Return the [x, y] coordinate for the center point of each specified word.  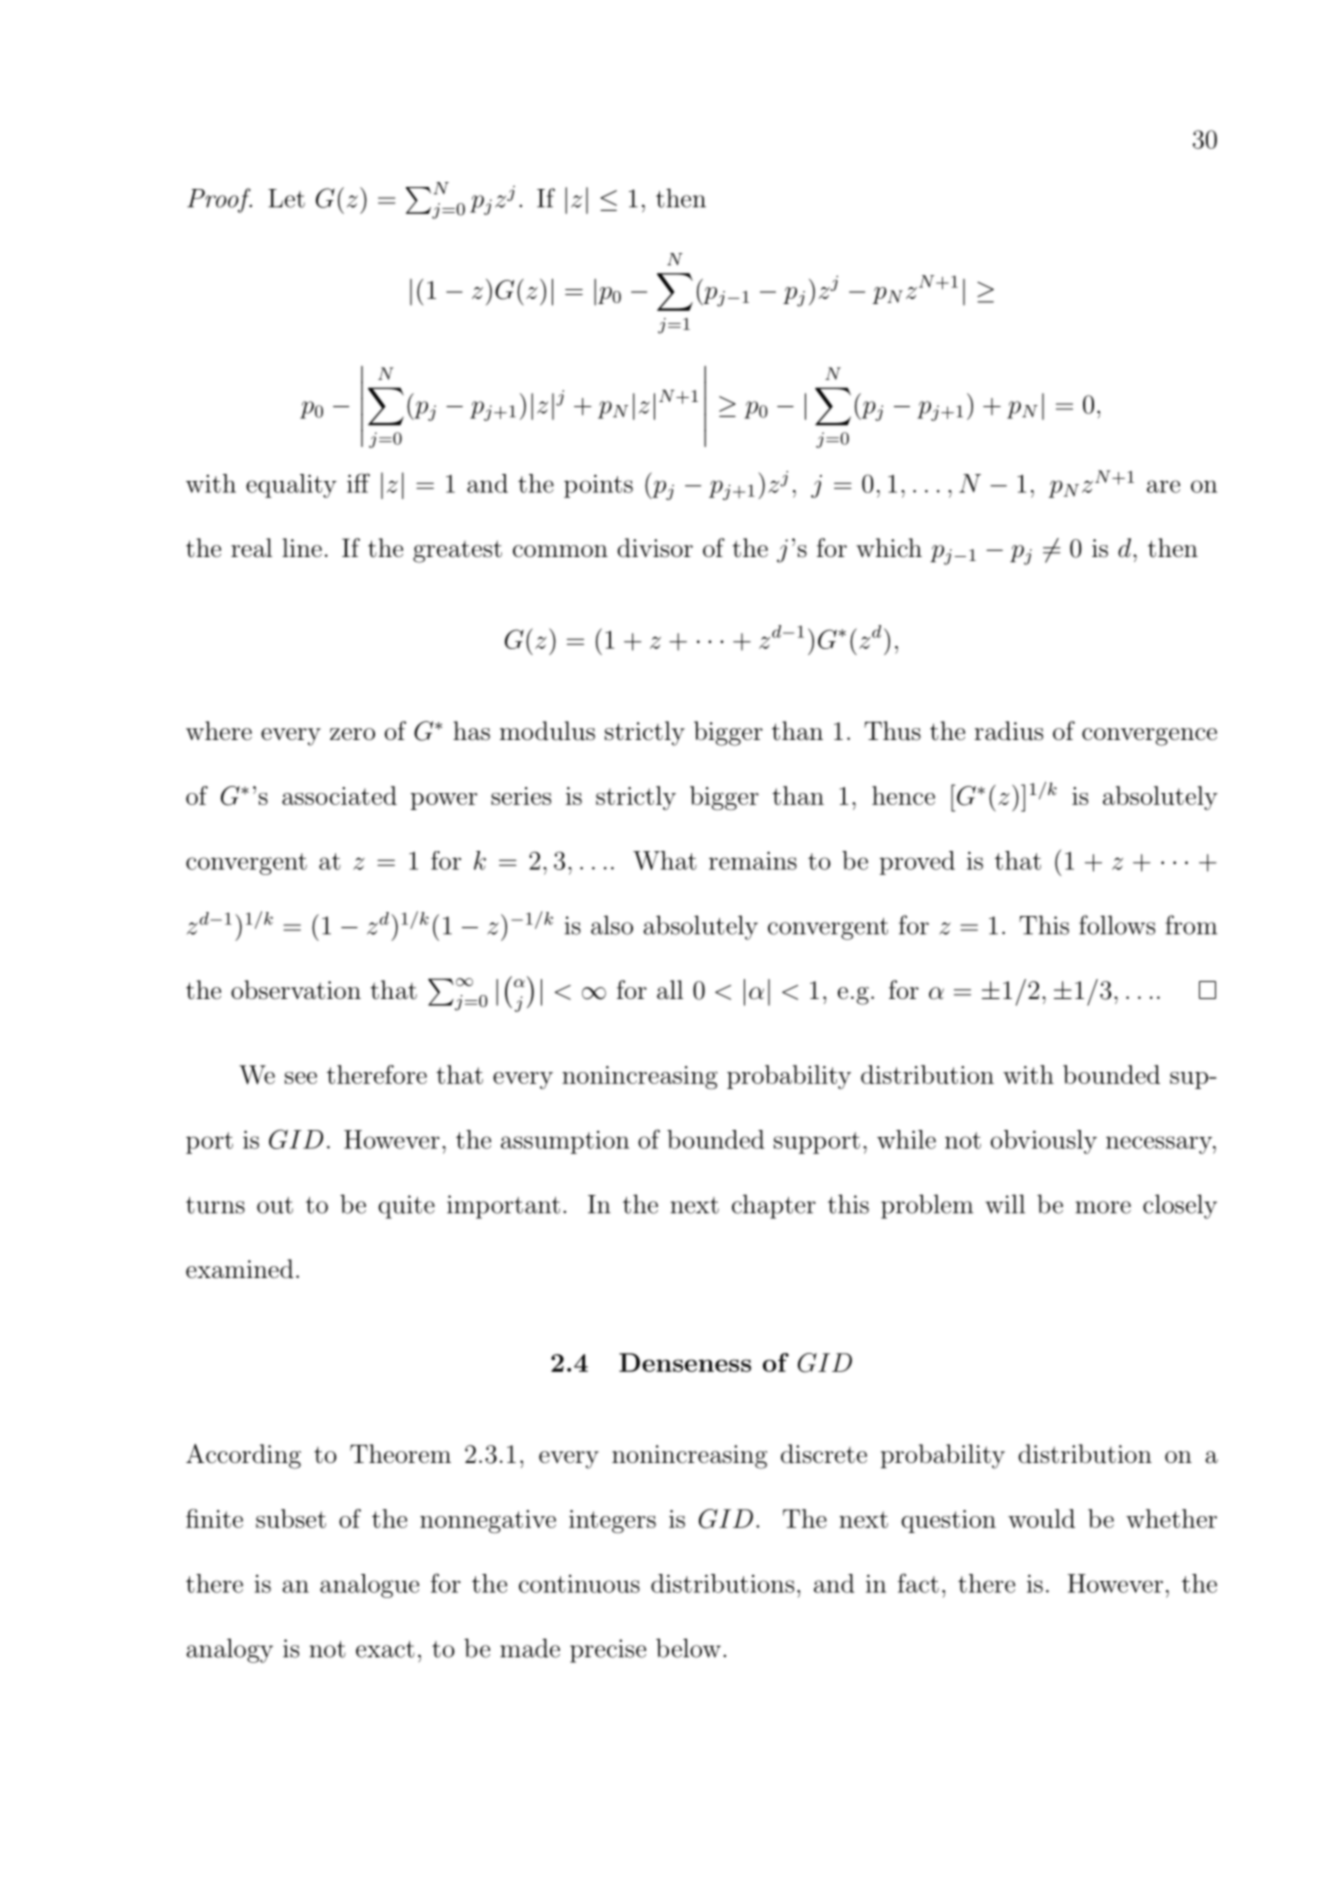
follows [1117, 925]
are [1163, 486]
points [598, 486]
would [1041, 1518]
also [612, 925]
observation [296, 990]
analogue [369, 1586]
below [688, 1648]
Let [286, 198]
